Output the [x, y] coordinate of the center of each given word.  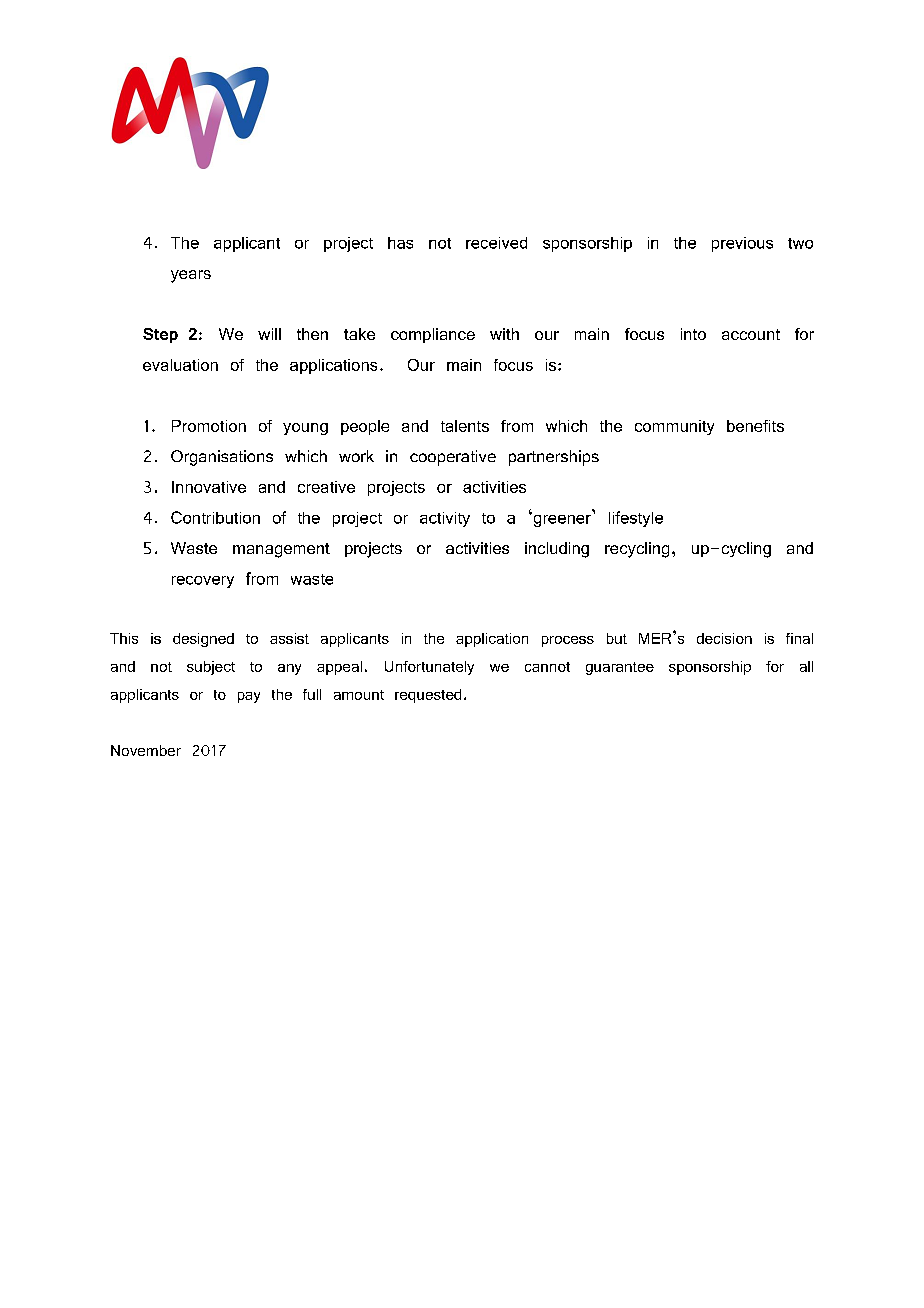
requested [428, 696]
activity [445, 519]
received [496, 243]
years [191, 276]
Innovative [209, 487]
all [806, 666]
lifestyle [636, 519]
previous [742, 244]
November [146, 750]
